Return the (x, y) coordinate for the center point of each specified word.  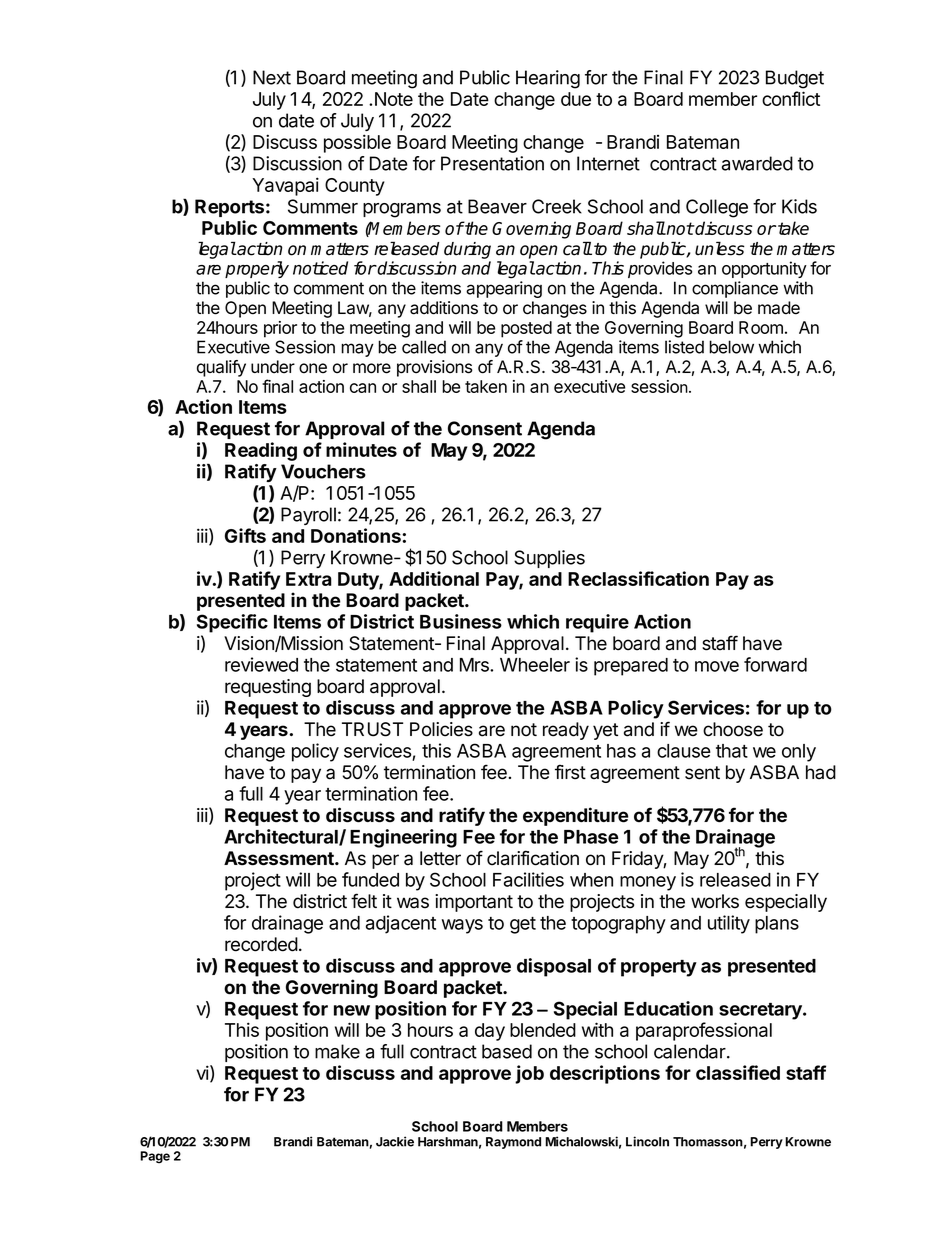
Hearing (548, 79)
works (715, 901)
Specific (232, 623)
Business (461, 621)
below (731, 347)
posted (526, 329)
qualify (221, 368)
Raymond (513, 1143)
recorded (261, 944)
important (474, 903)
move (717, 666)
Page (155, 1157)
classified (738, 1072)
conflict (791, 98)
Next (272, 77)
